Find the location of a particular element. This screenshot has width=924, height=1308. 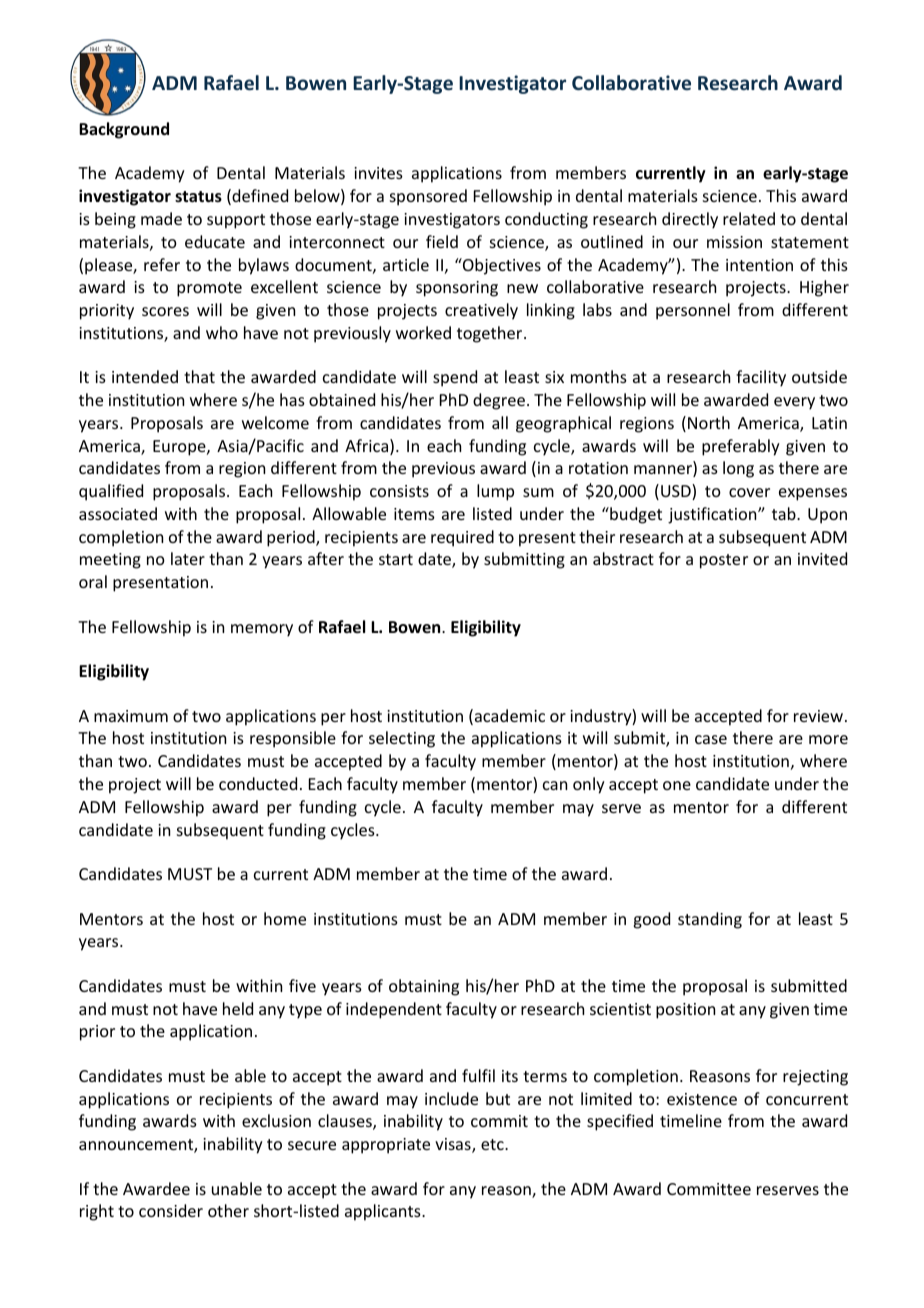

sponsored is located at coordinates (428, 197).
